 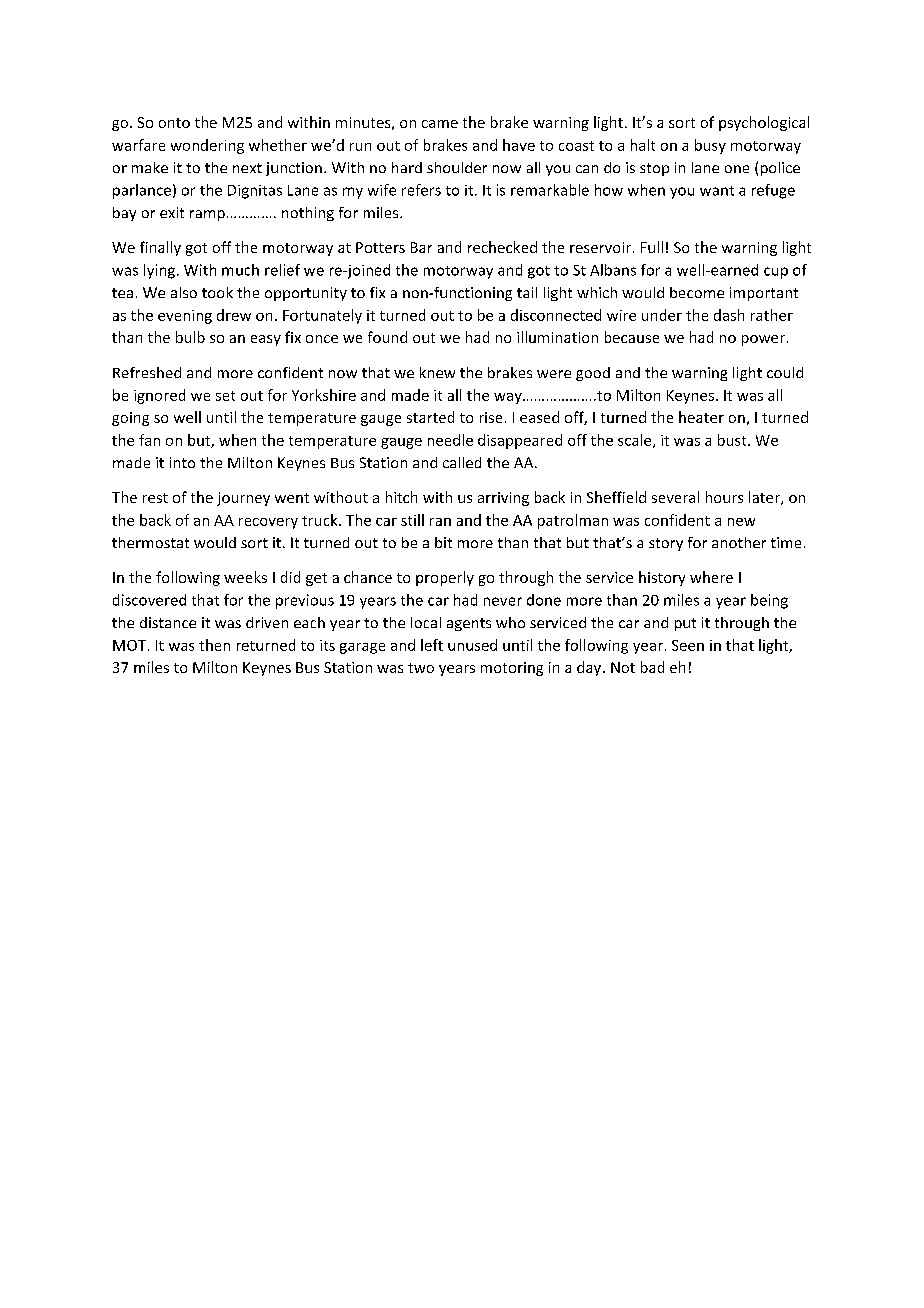 I want to click on then, so click(x=214, y=645).
